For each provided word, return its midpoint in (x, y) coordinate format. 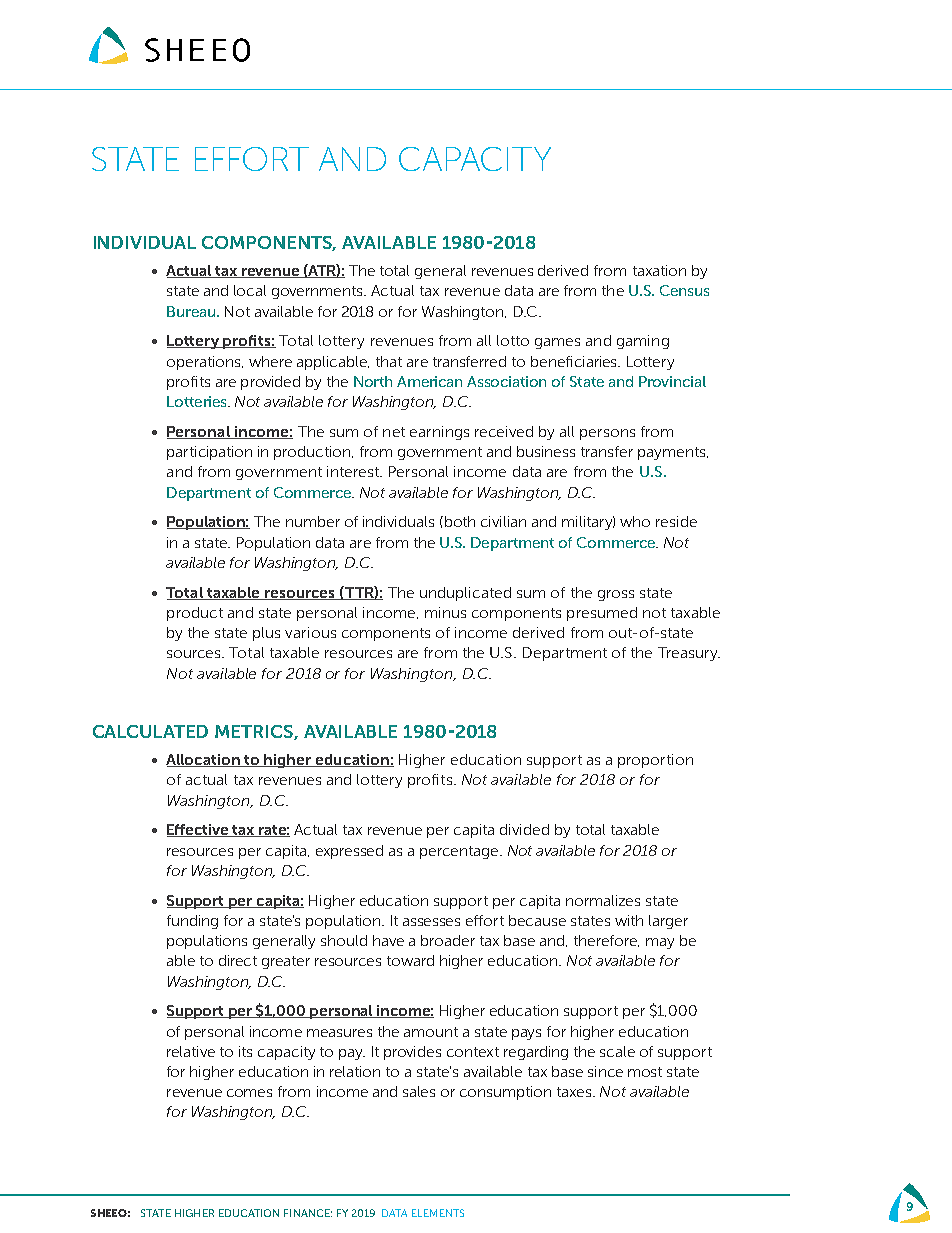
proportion (655, 761)
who (635, 521)
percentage (460, 852)
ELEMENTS (438, 1213)
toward (410, 960)
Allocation (204, 760)
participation (209, 453)
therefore (606, 941)
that (389, 361)
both (458, 521)
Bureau (192, 311)
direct (238, 960)
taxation (659, 270)
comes (249, 1093)
